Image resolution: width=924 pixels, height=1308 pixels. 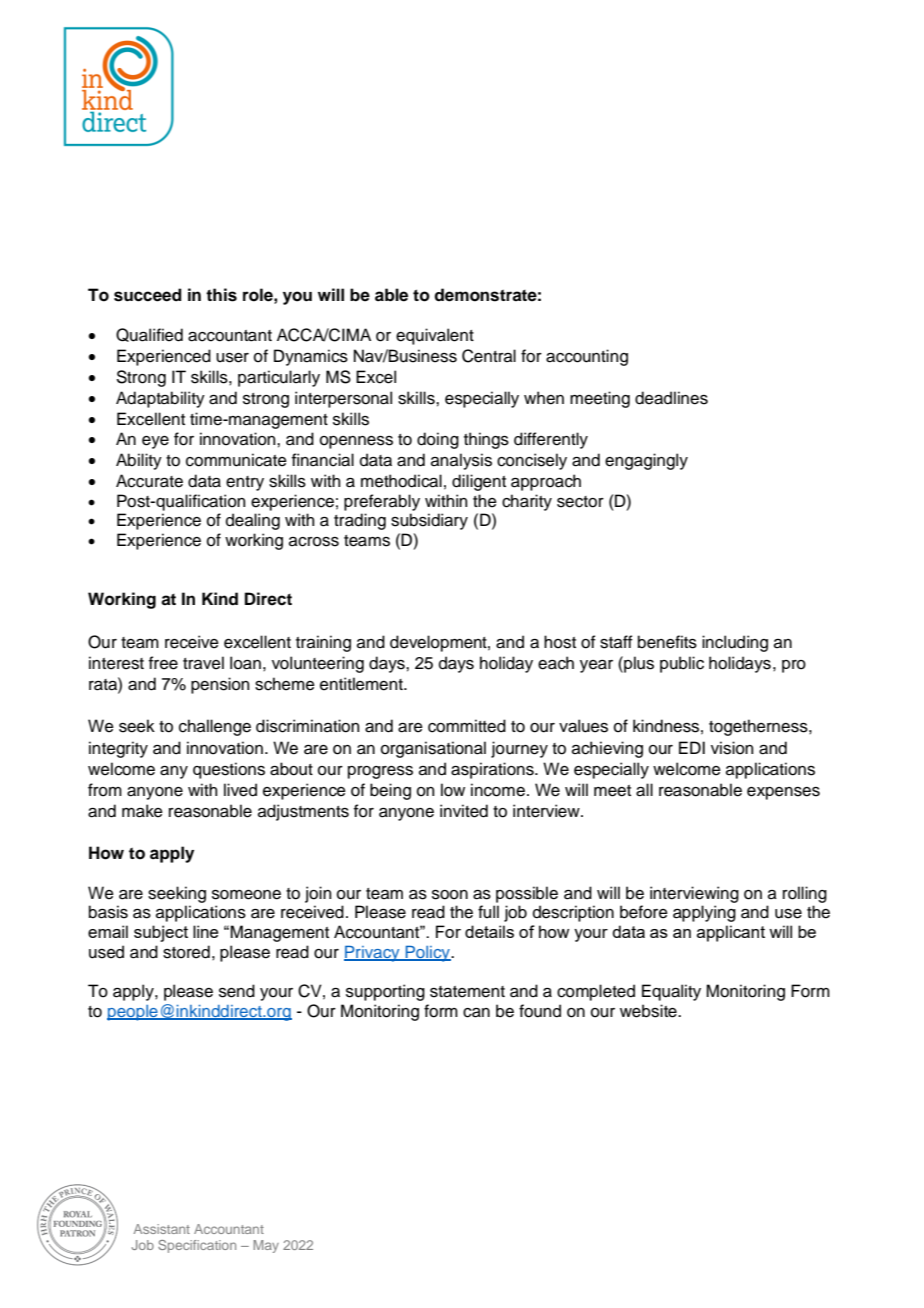 What do you see at coordinates (587, 357) in the screenshot?
I see `accounting` at bounding box center [587, 357].
